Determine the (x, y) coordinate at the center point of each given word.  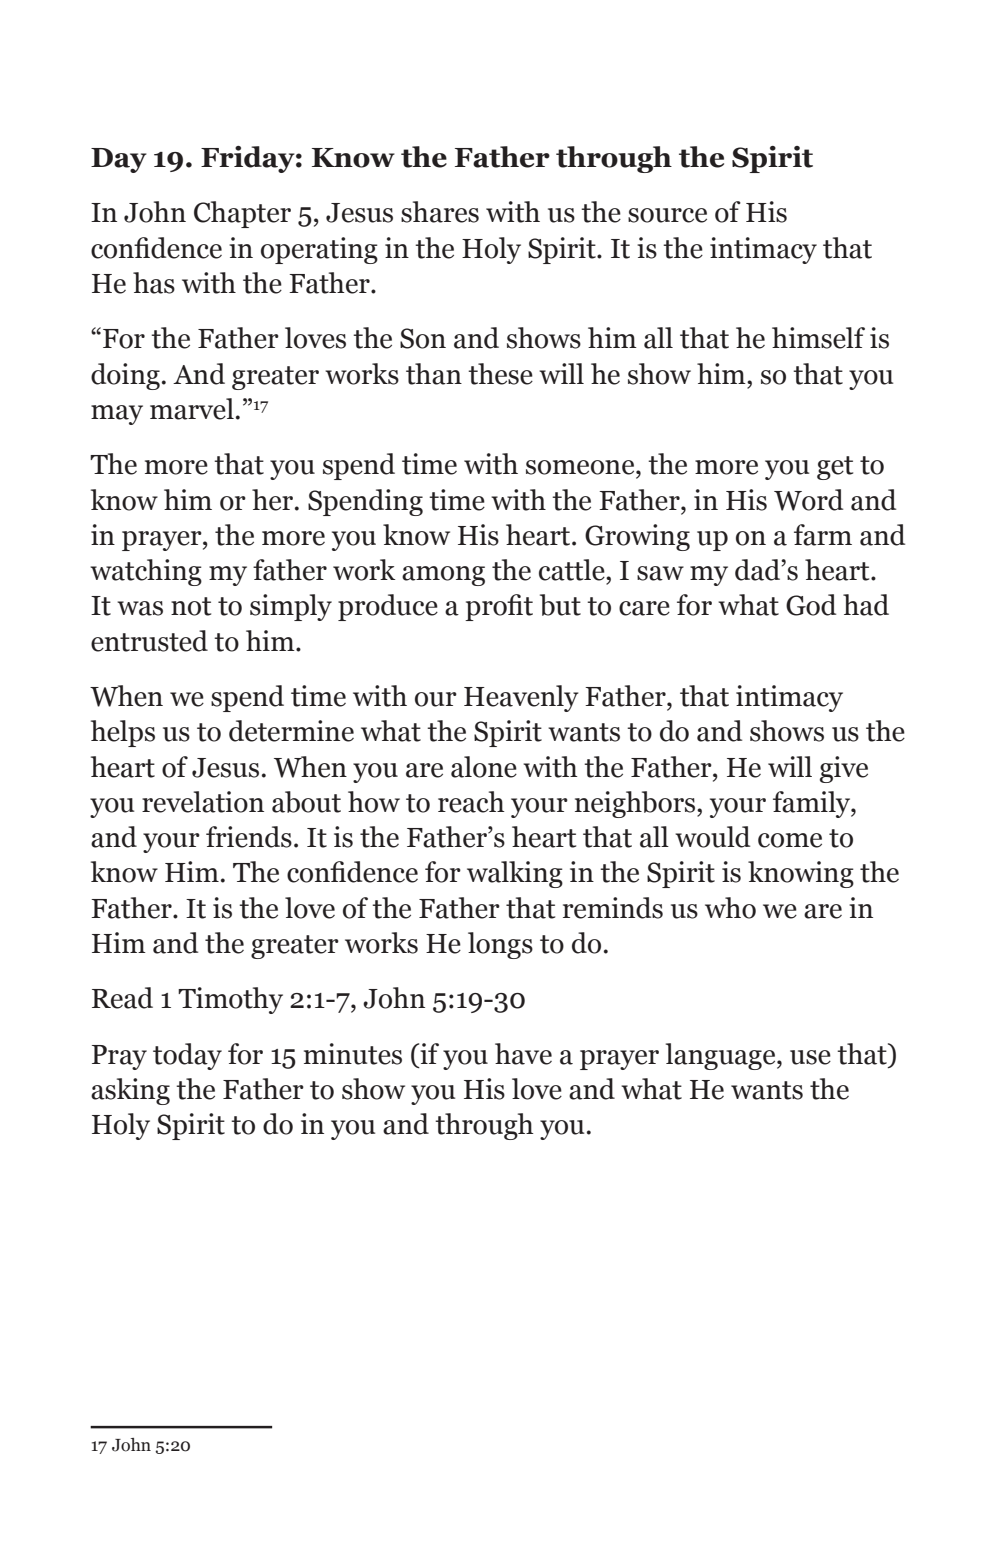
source (667, 215)
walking (515, 874)
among (443, 576)
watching (146, 572)
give (844, 769)
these (500, 374)
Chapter (242, 214)
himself (818, 338)
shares (440, 212)
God (811, 605)
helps (123, 733)
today (187, 1056)
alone (484, 767)
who (730, 908)
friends (249, 837)
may (117, 415)
